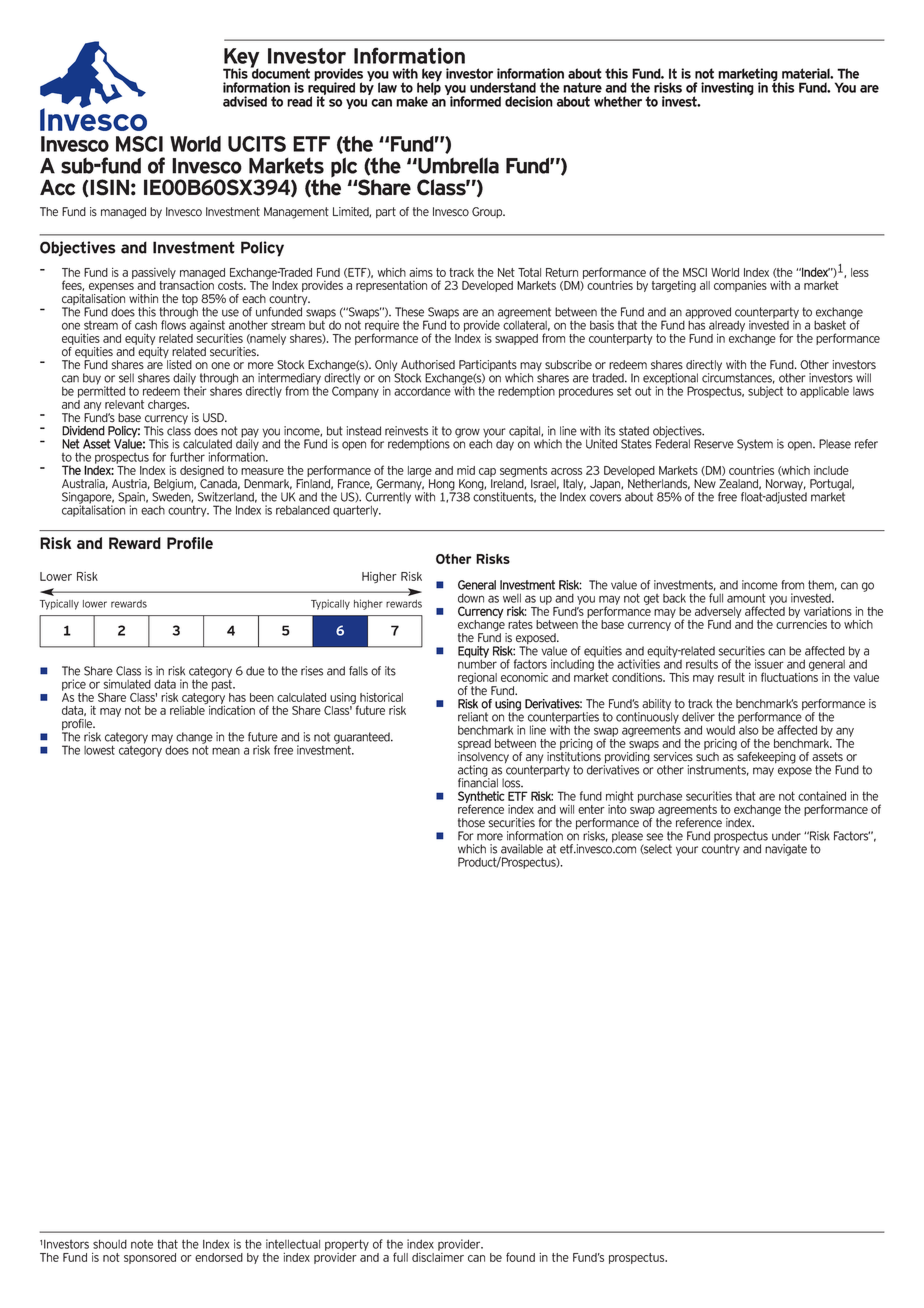 Image resolution: width=924 pixels, height=1308 pixels. What do you see at coordinates (142, 1244) in the screenshot?
I see `note` at bounding box center [142, 1244].
